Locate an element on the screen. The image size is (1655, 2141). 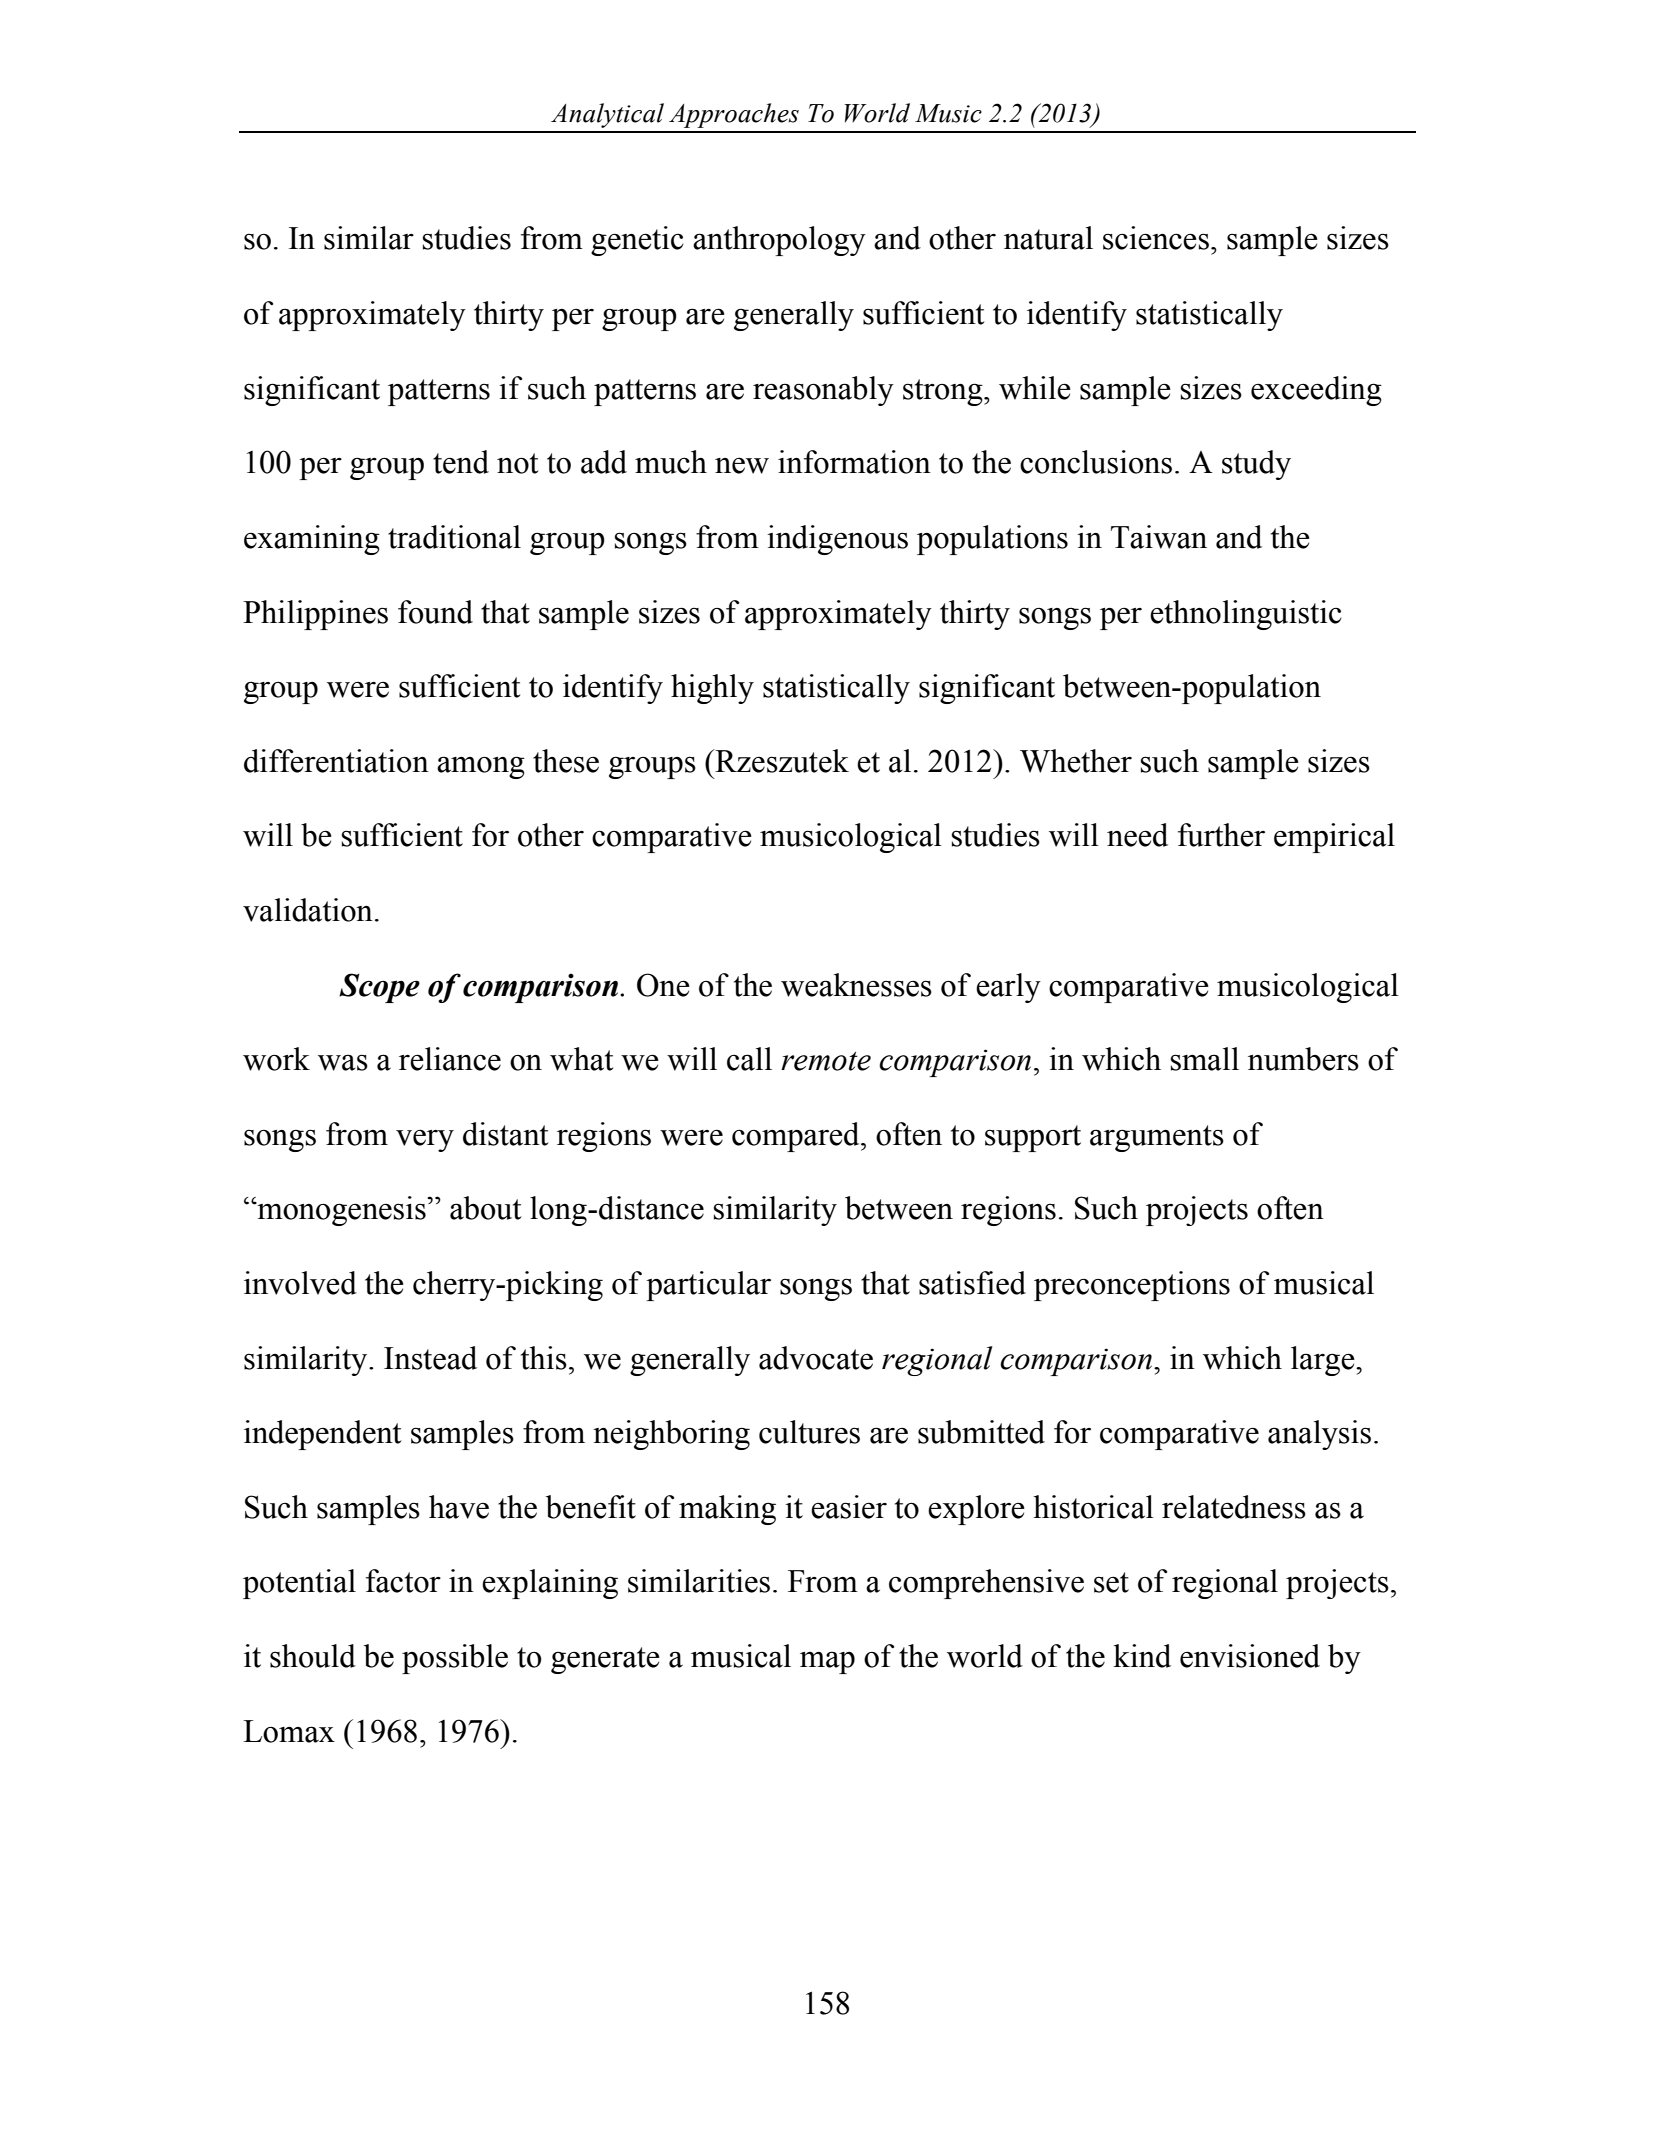
indigenous is located at coordinates (837, 540).
